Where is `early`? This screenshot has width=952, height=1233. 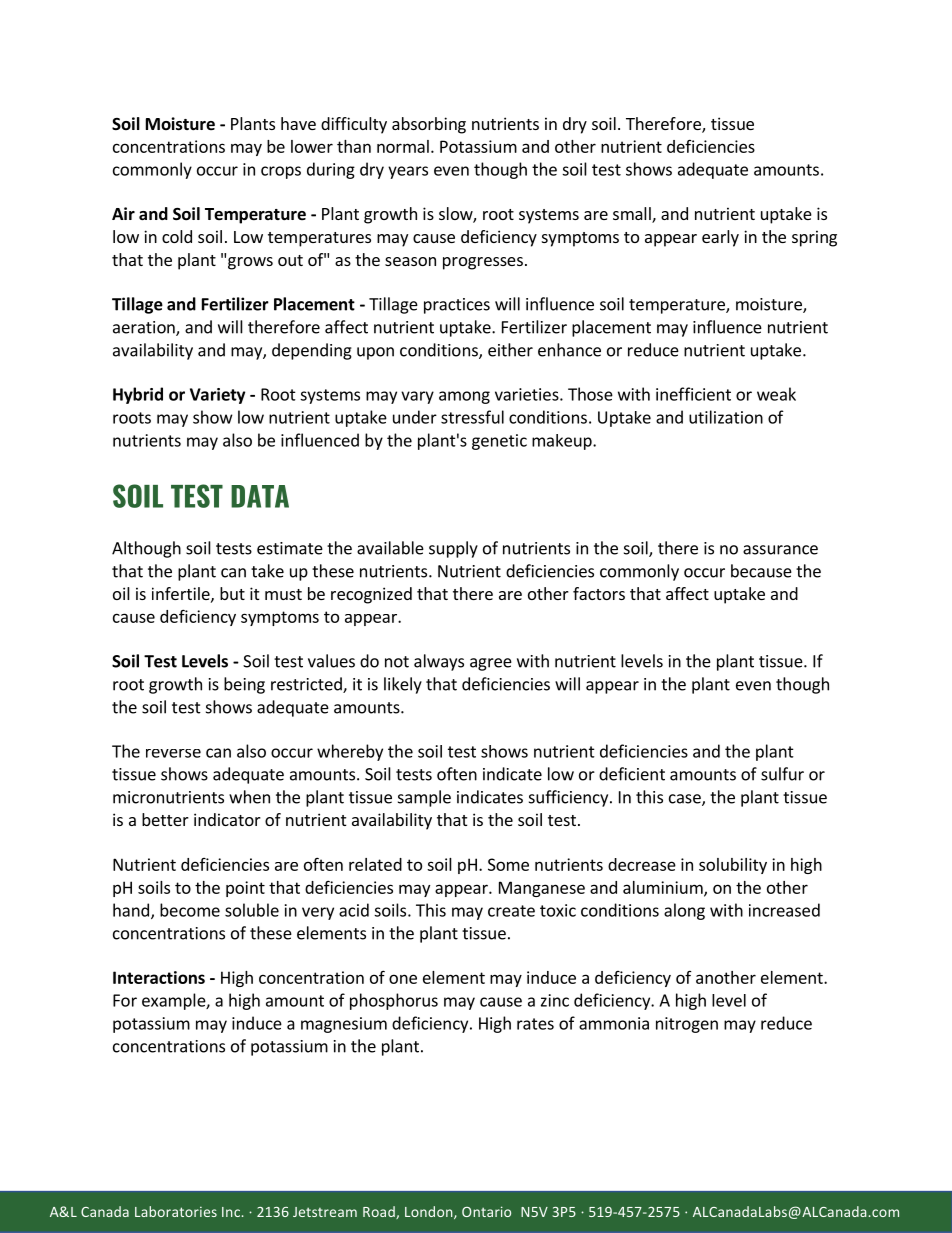
early is located at coordinates (720, 238).
